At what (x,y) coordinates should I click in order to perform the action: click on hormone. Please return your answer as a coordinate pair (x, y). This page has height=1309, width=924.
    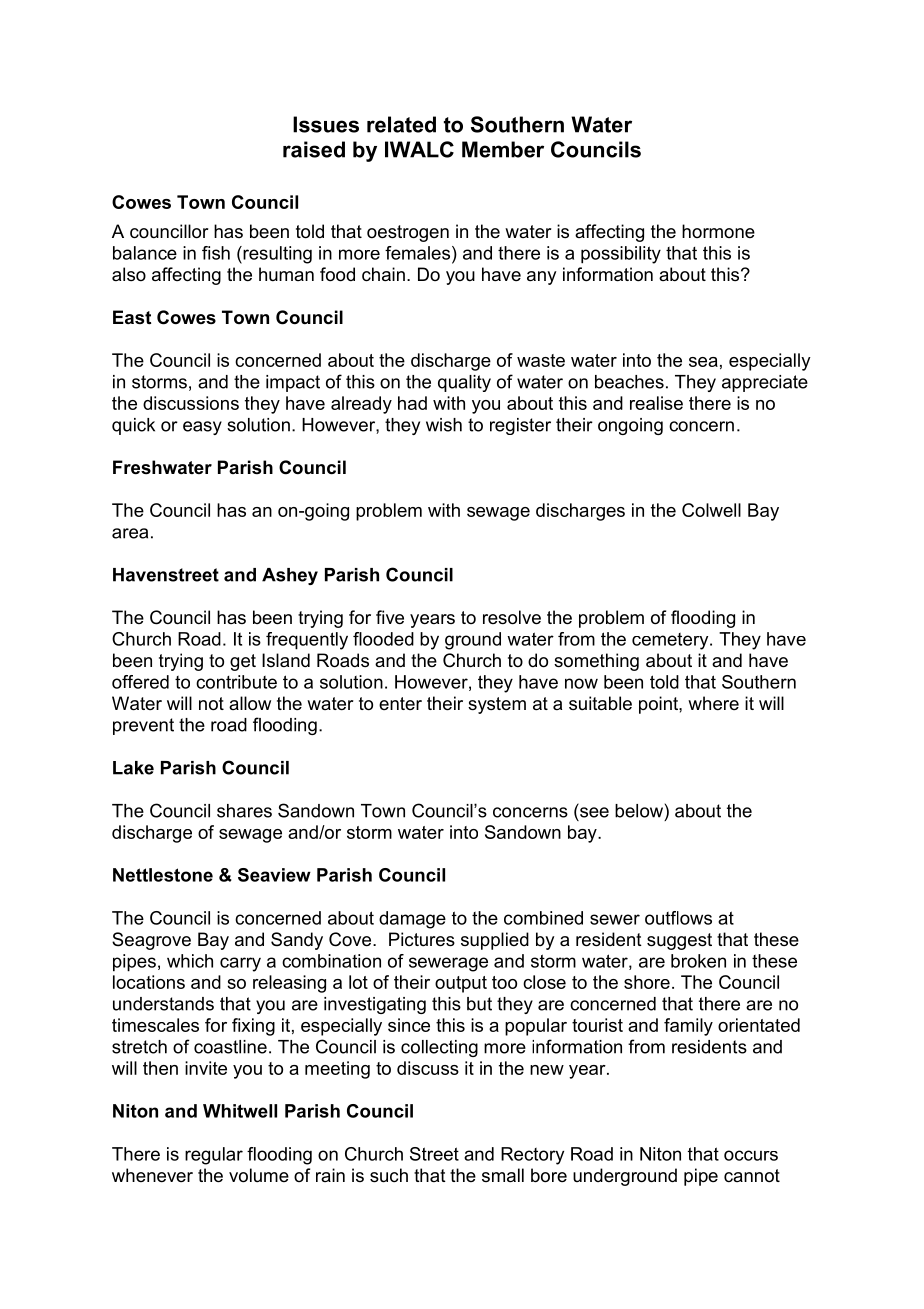
    Looking at the image, I should click on (718, 231).
